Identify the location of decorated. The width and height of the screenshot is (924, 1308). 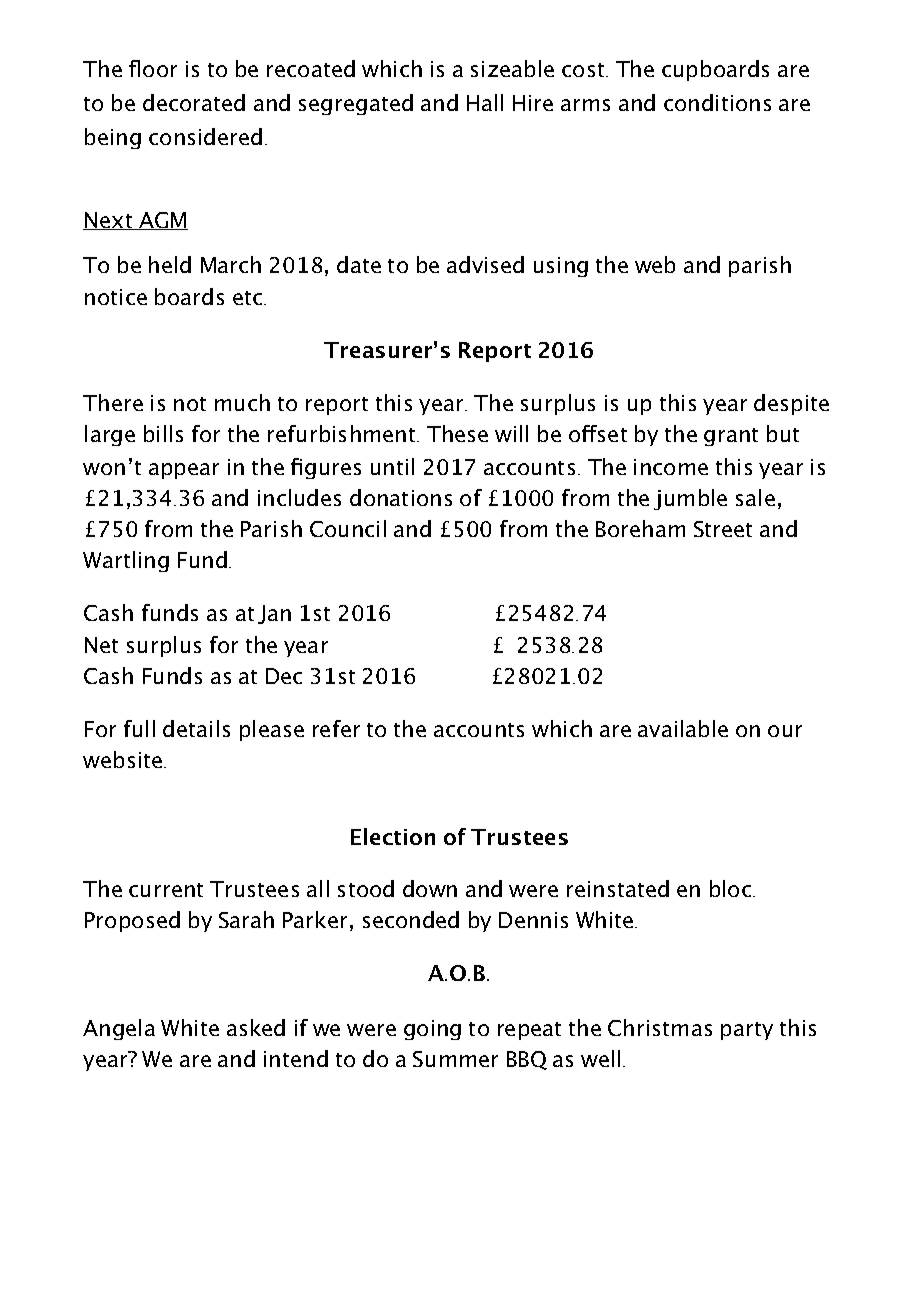
(194, 102).
